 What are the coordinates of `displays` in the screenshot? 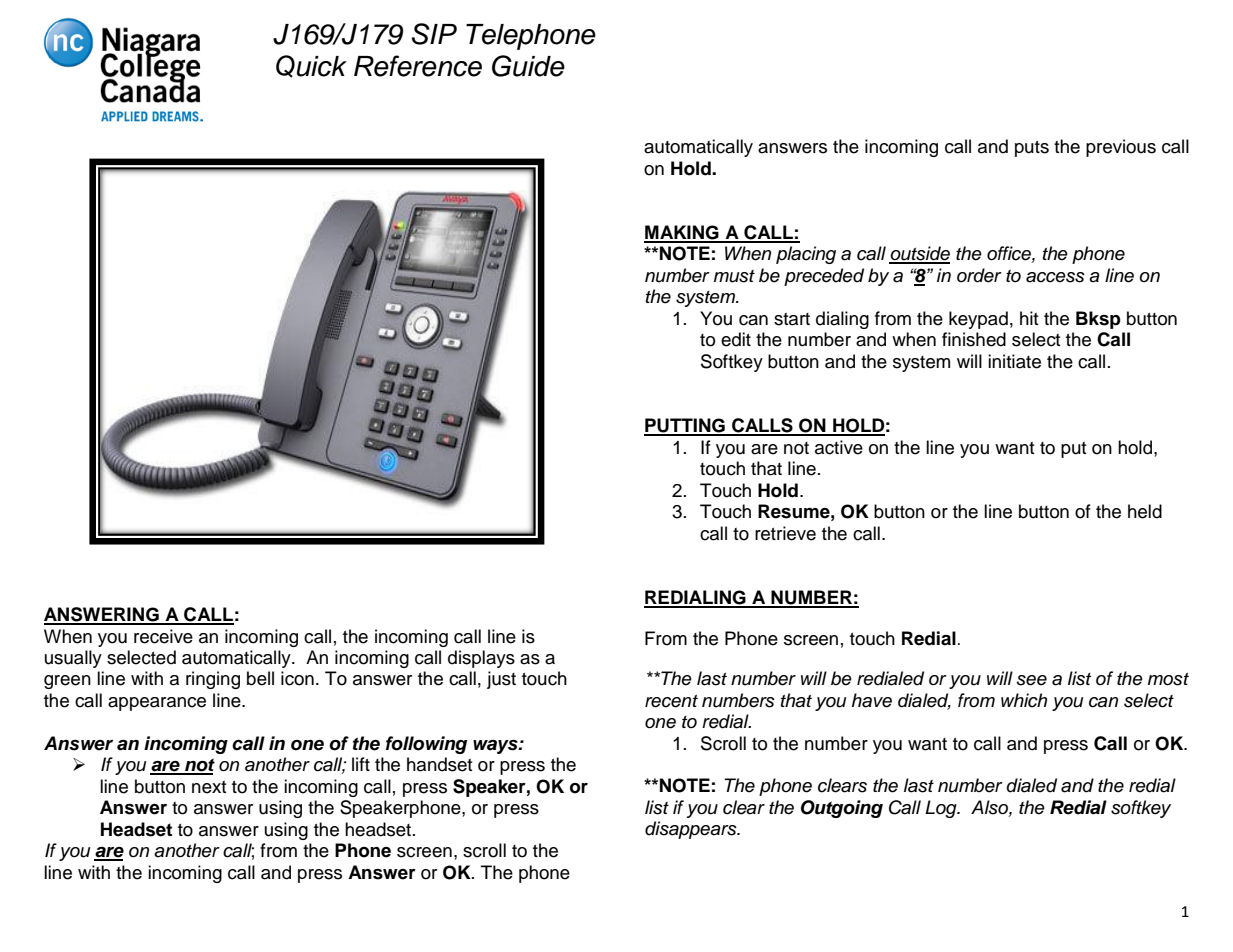 It's located at (481, 659).
